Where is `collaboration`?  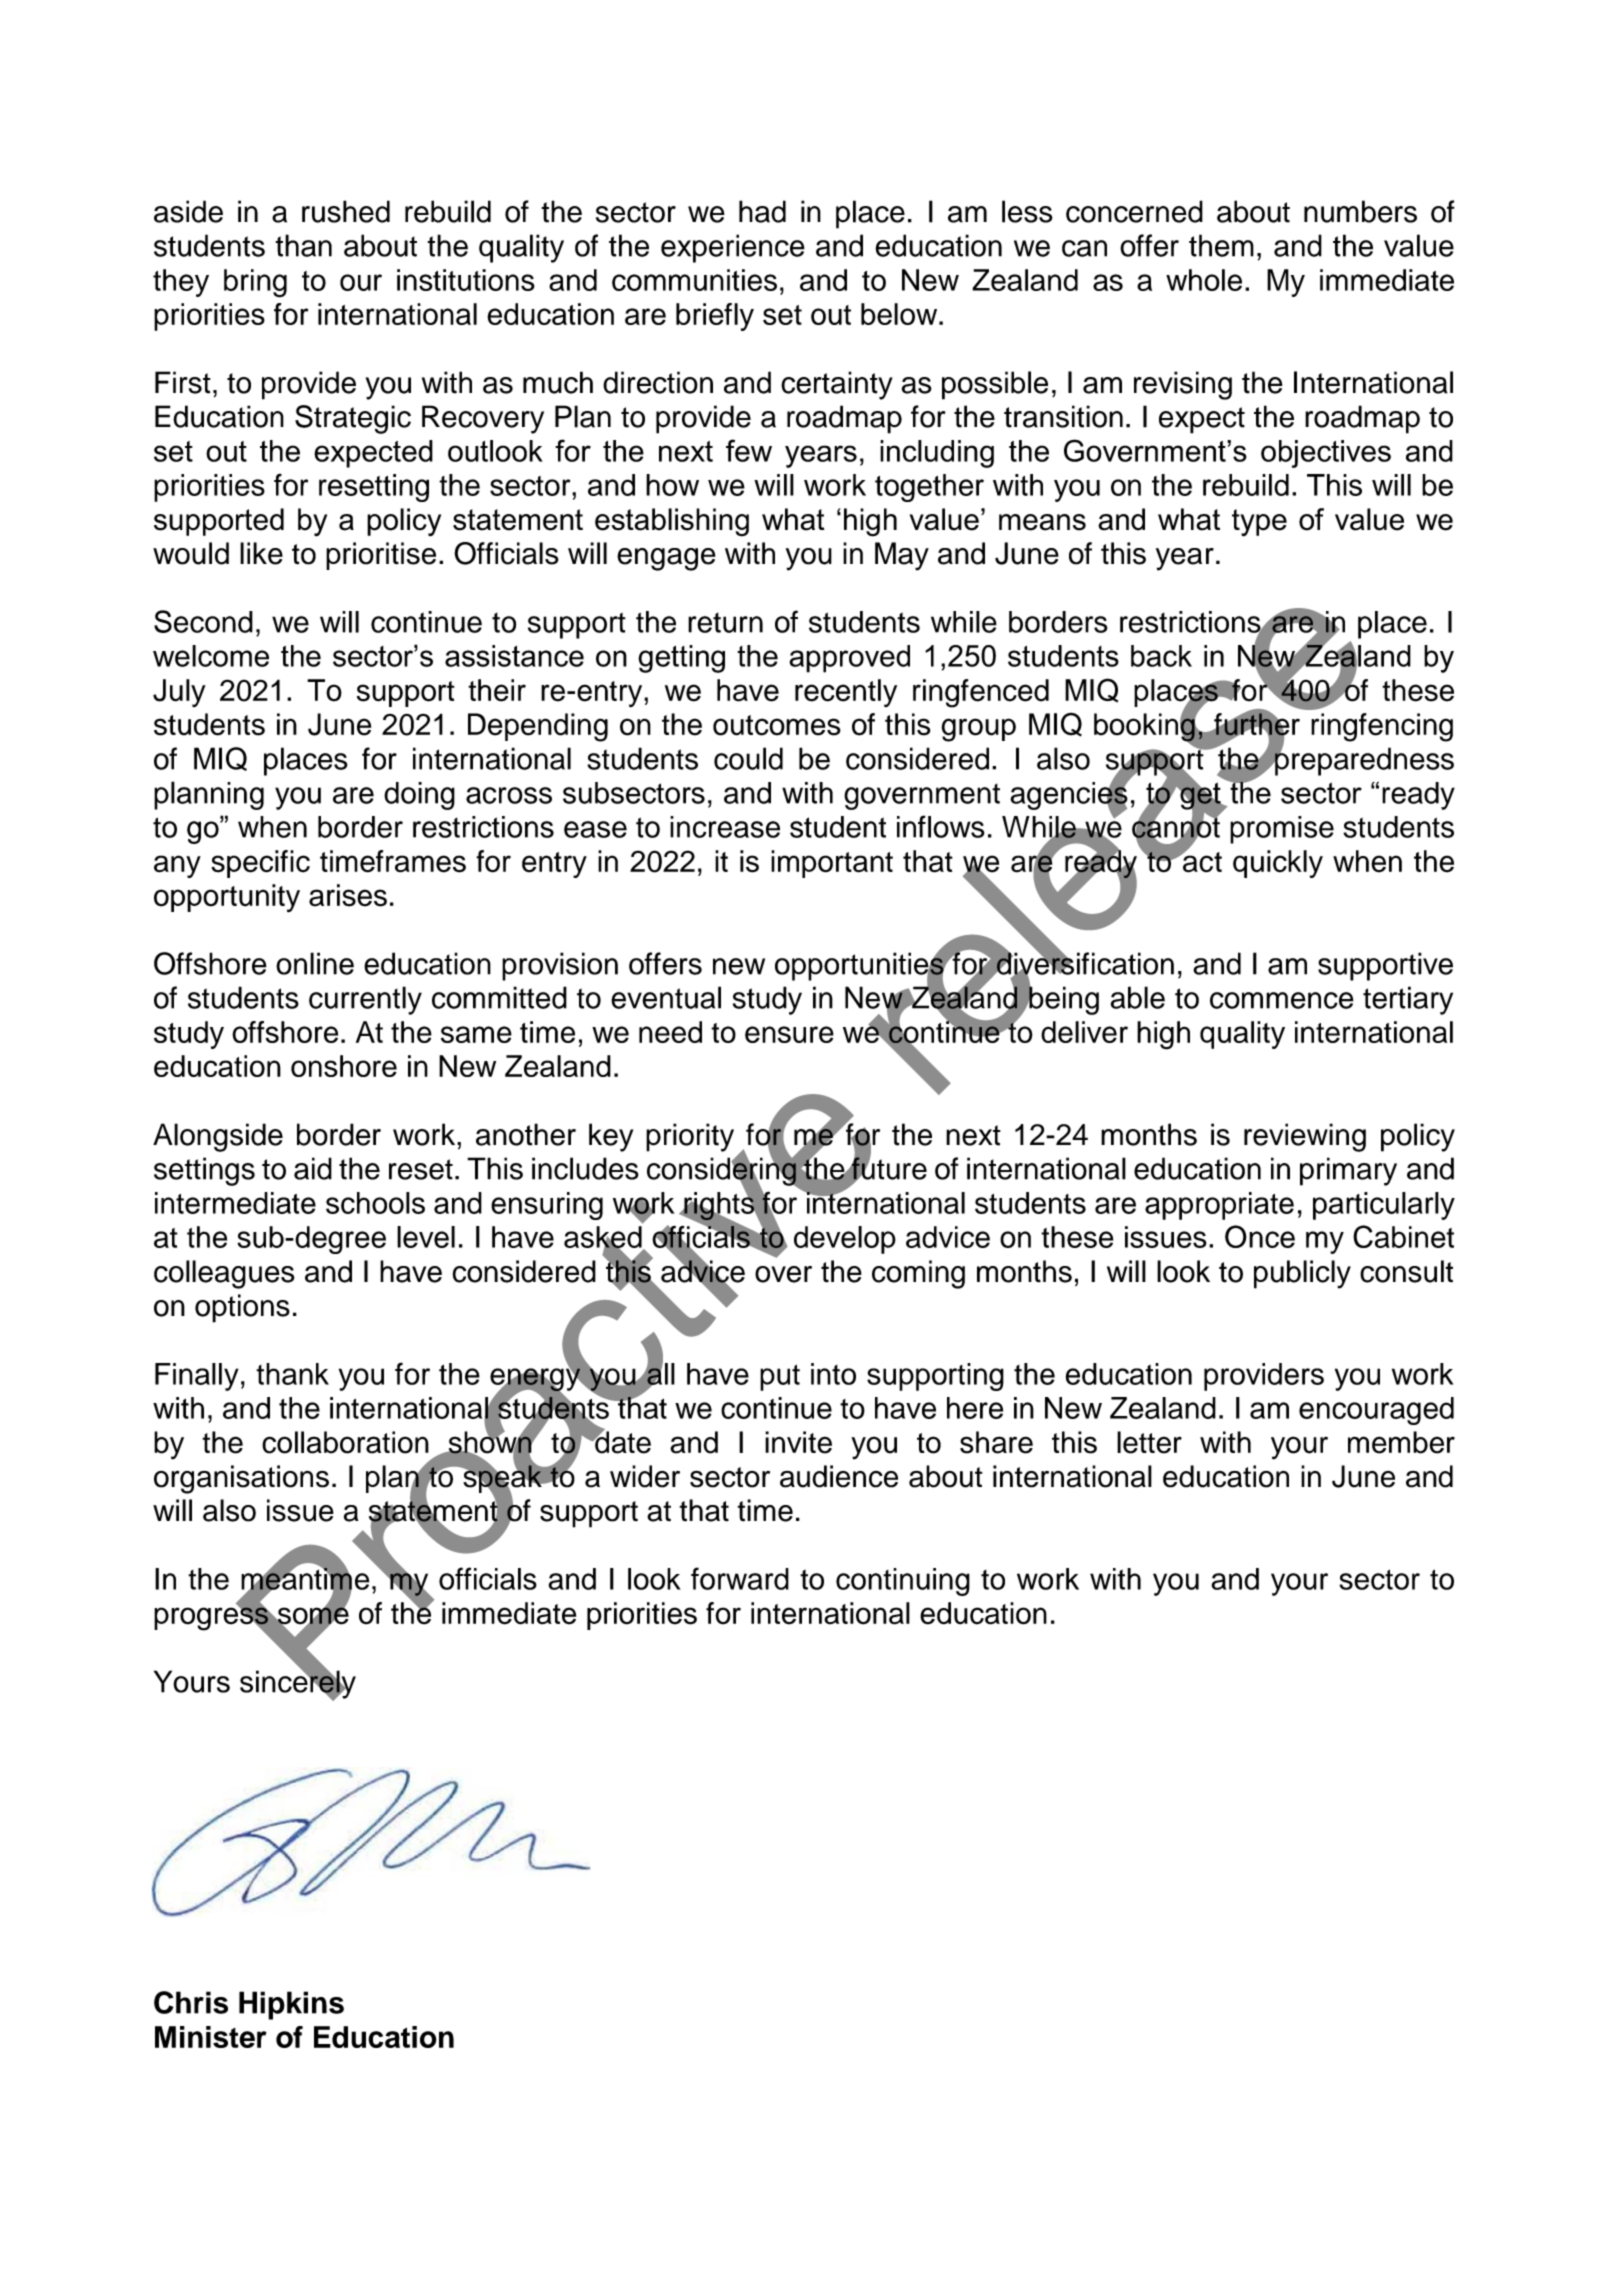
collaboration is located at coordinates (345, 1442).
